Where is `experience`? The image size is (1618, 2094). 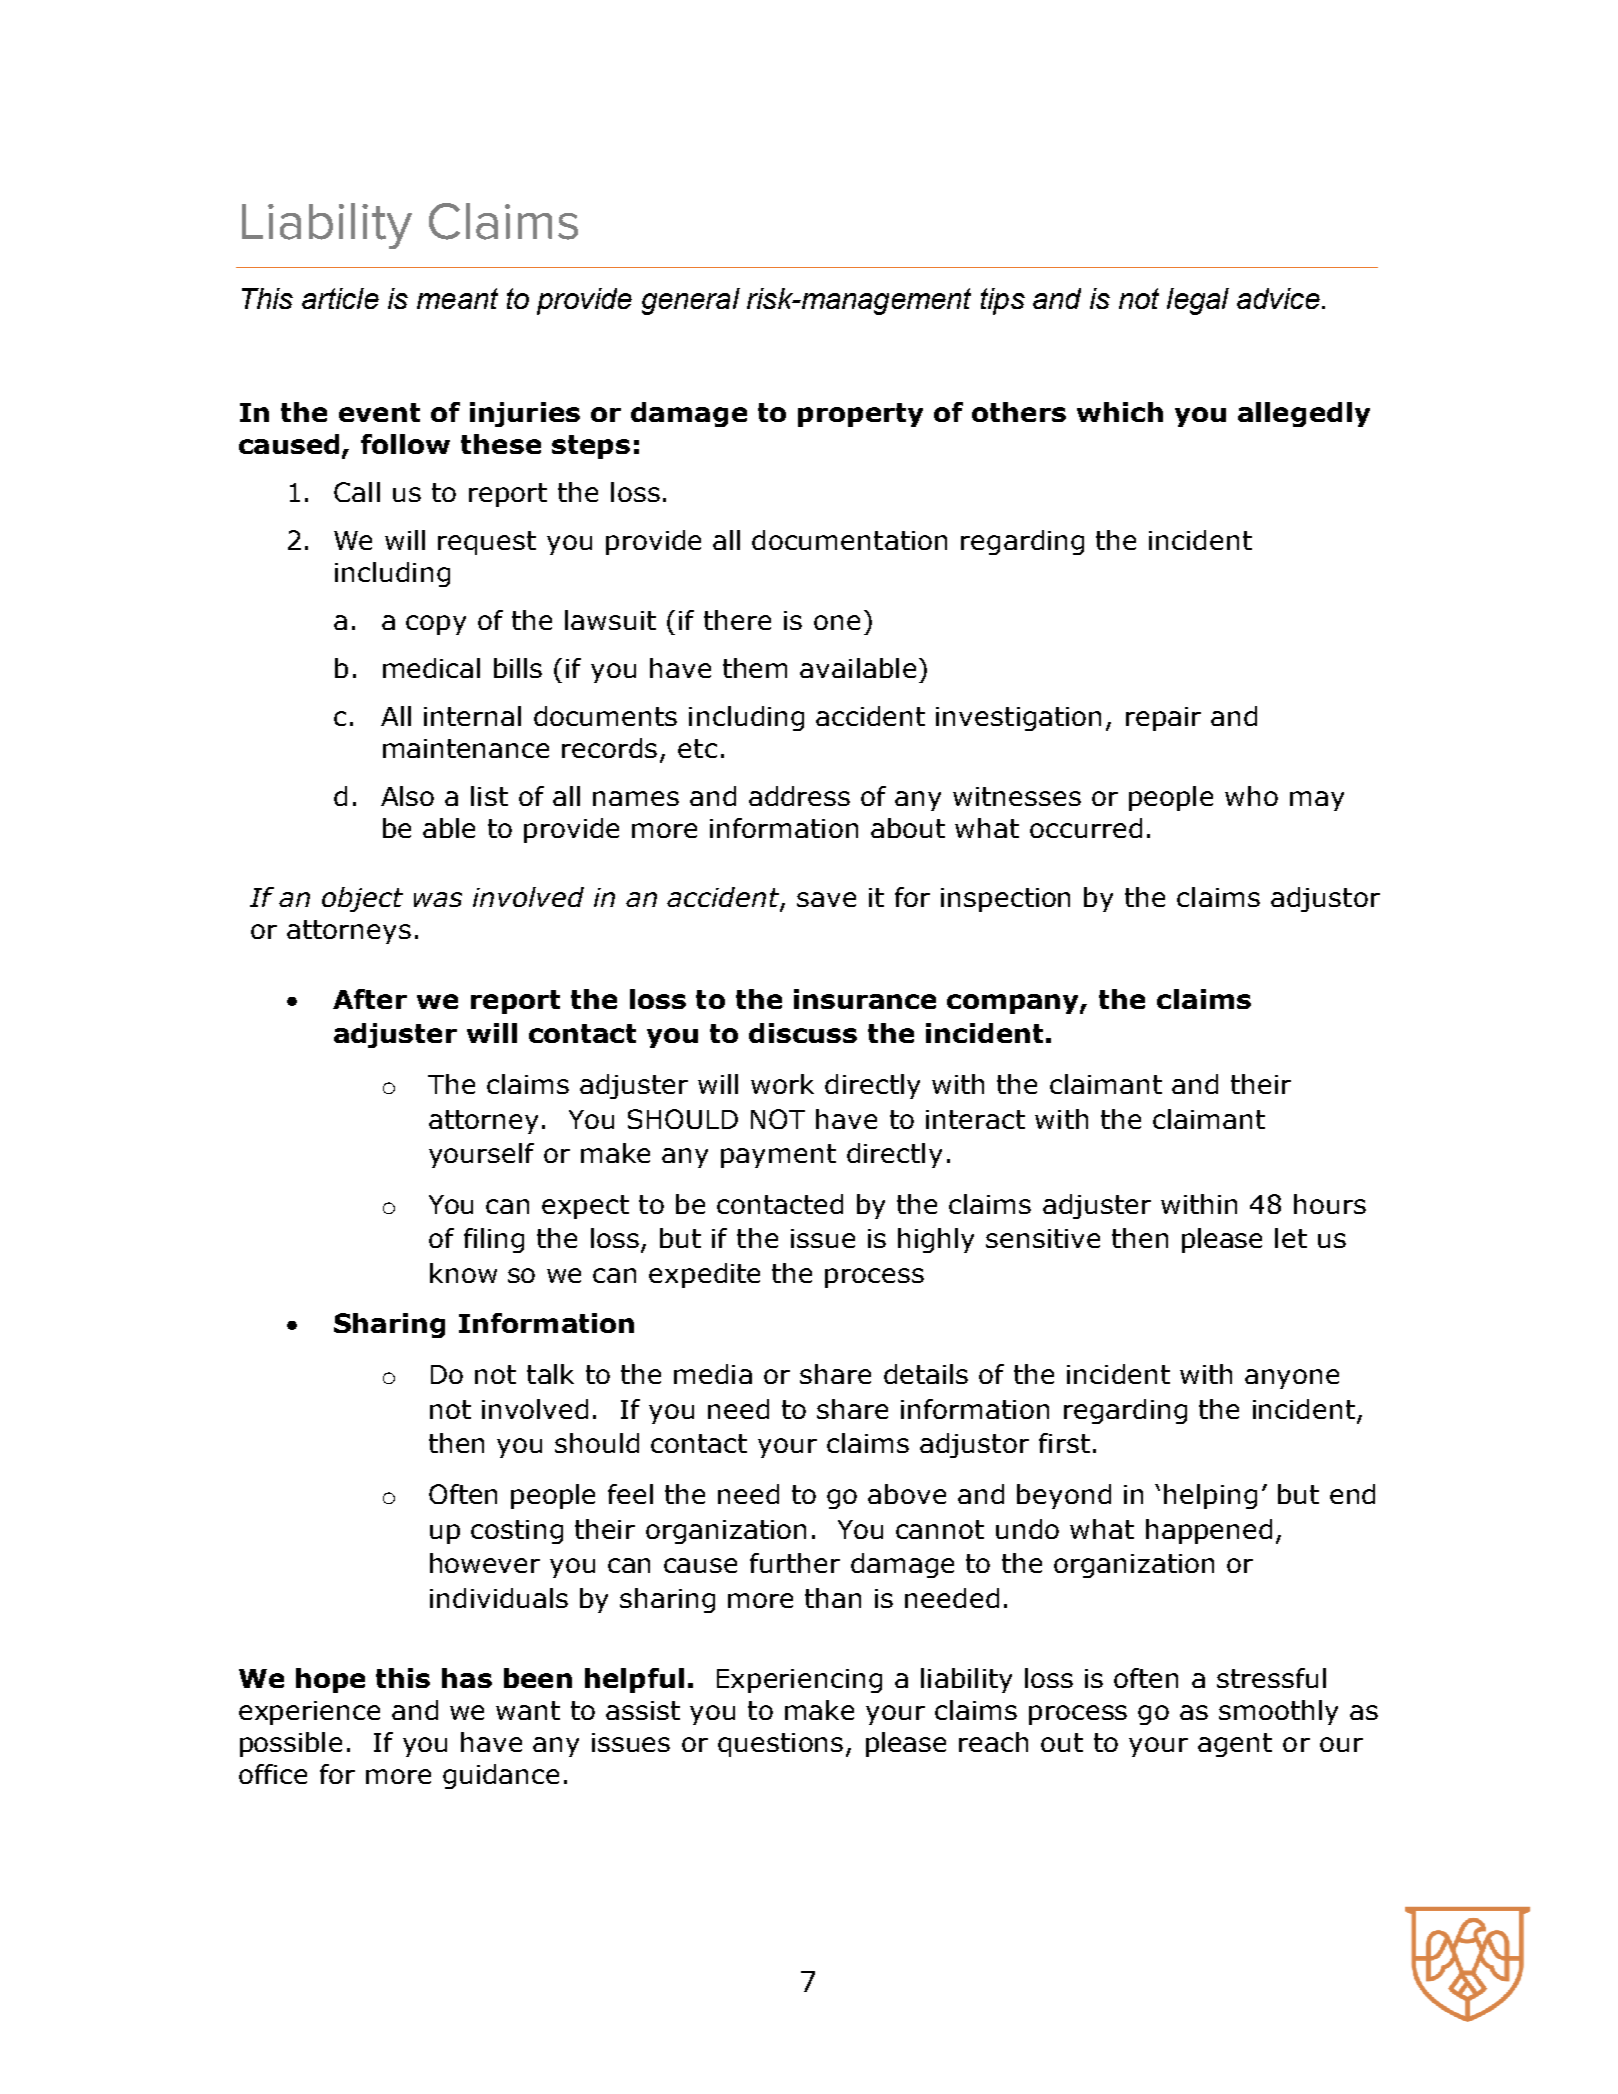
experience is located at coordinates (309, 1713).
